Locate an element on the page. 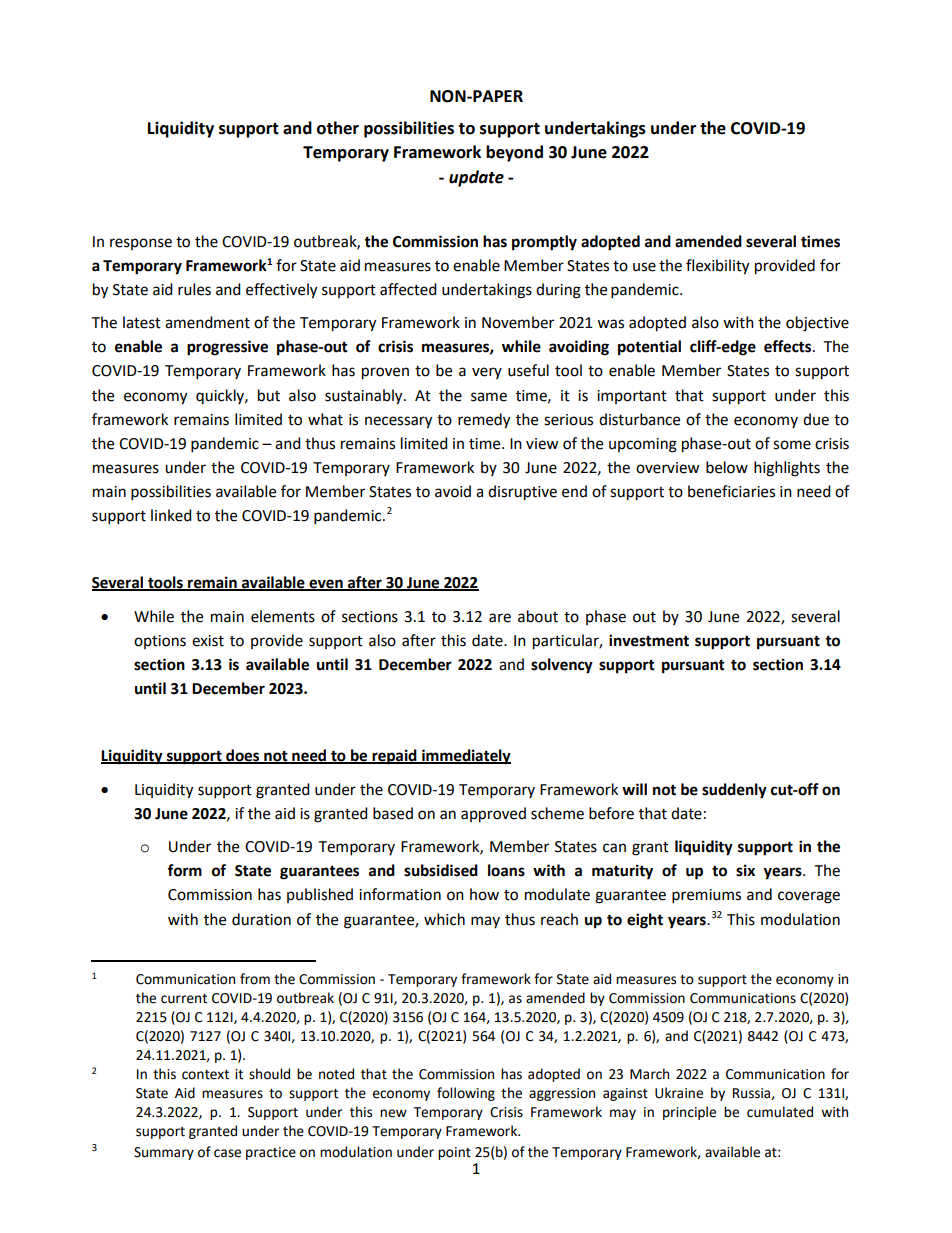  disruptive is located at coordinates (522, 493).
